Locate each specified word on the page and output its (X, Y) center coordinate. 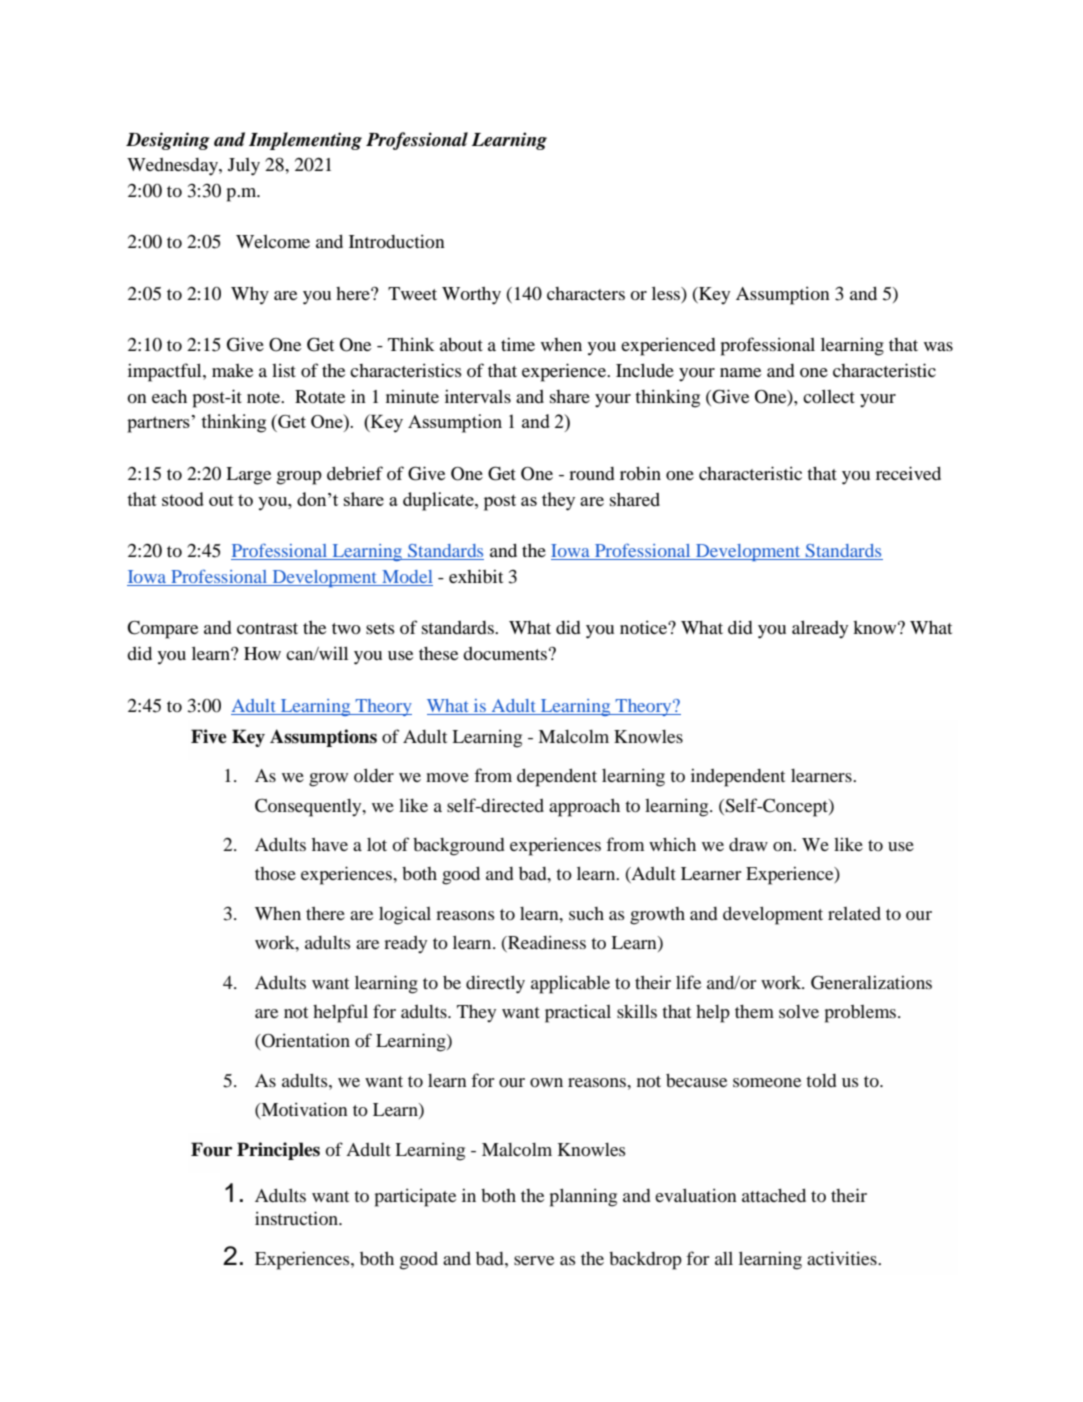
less (667, 293)
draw (748, 844)
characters (586, 293)
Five (209, 736)
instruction (297, 1218)
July (244, 167)
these (438, 653)
